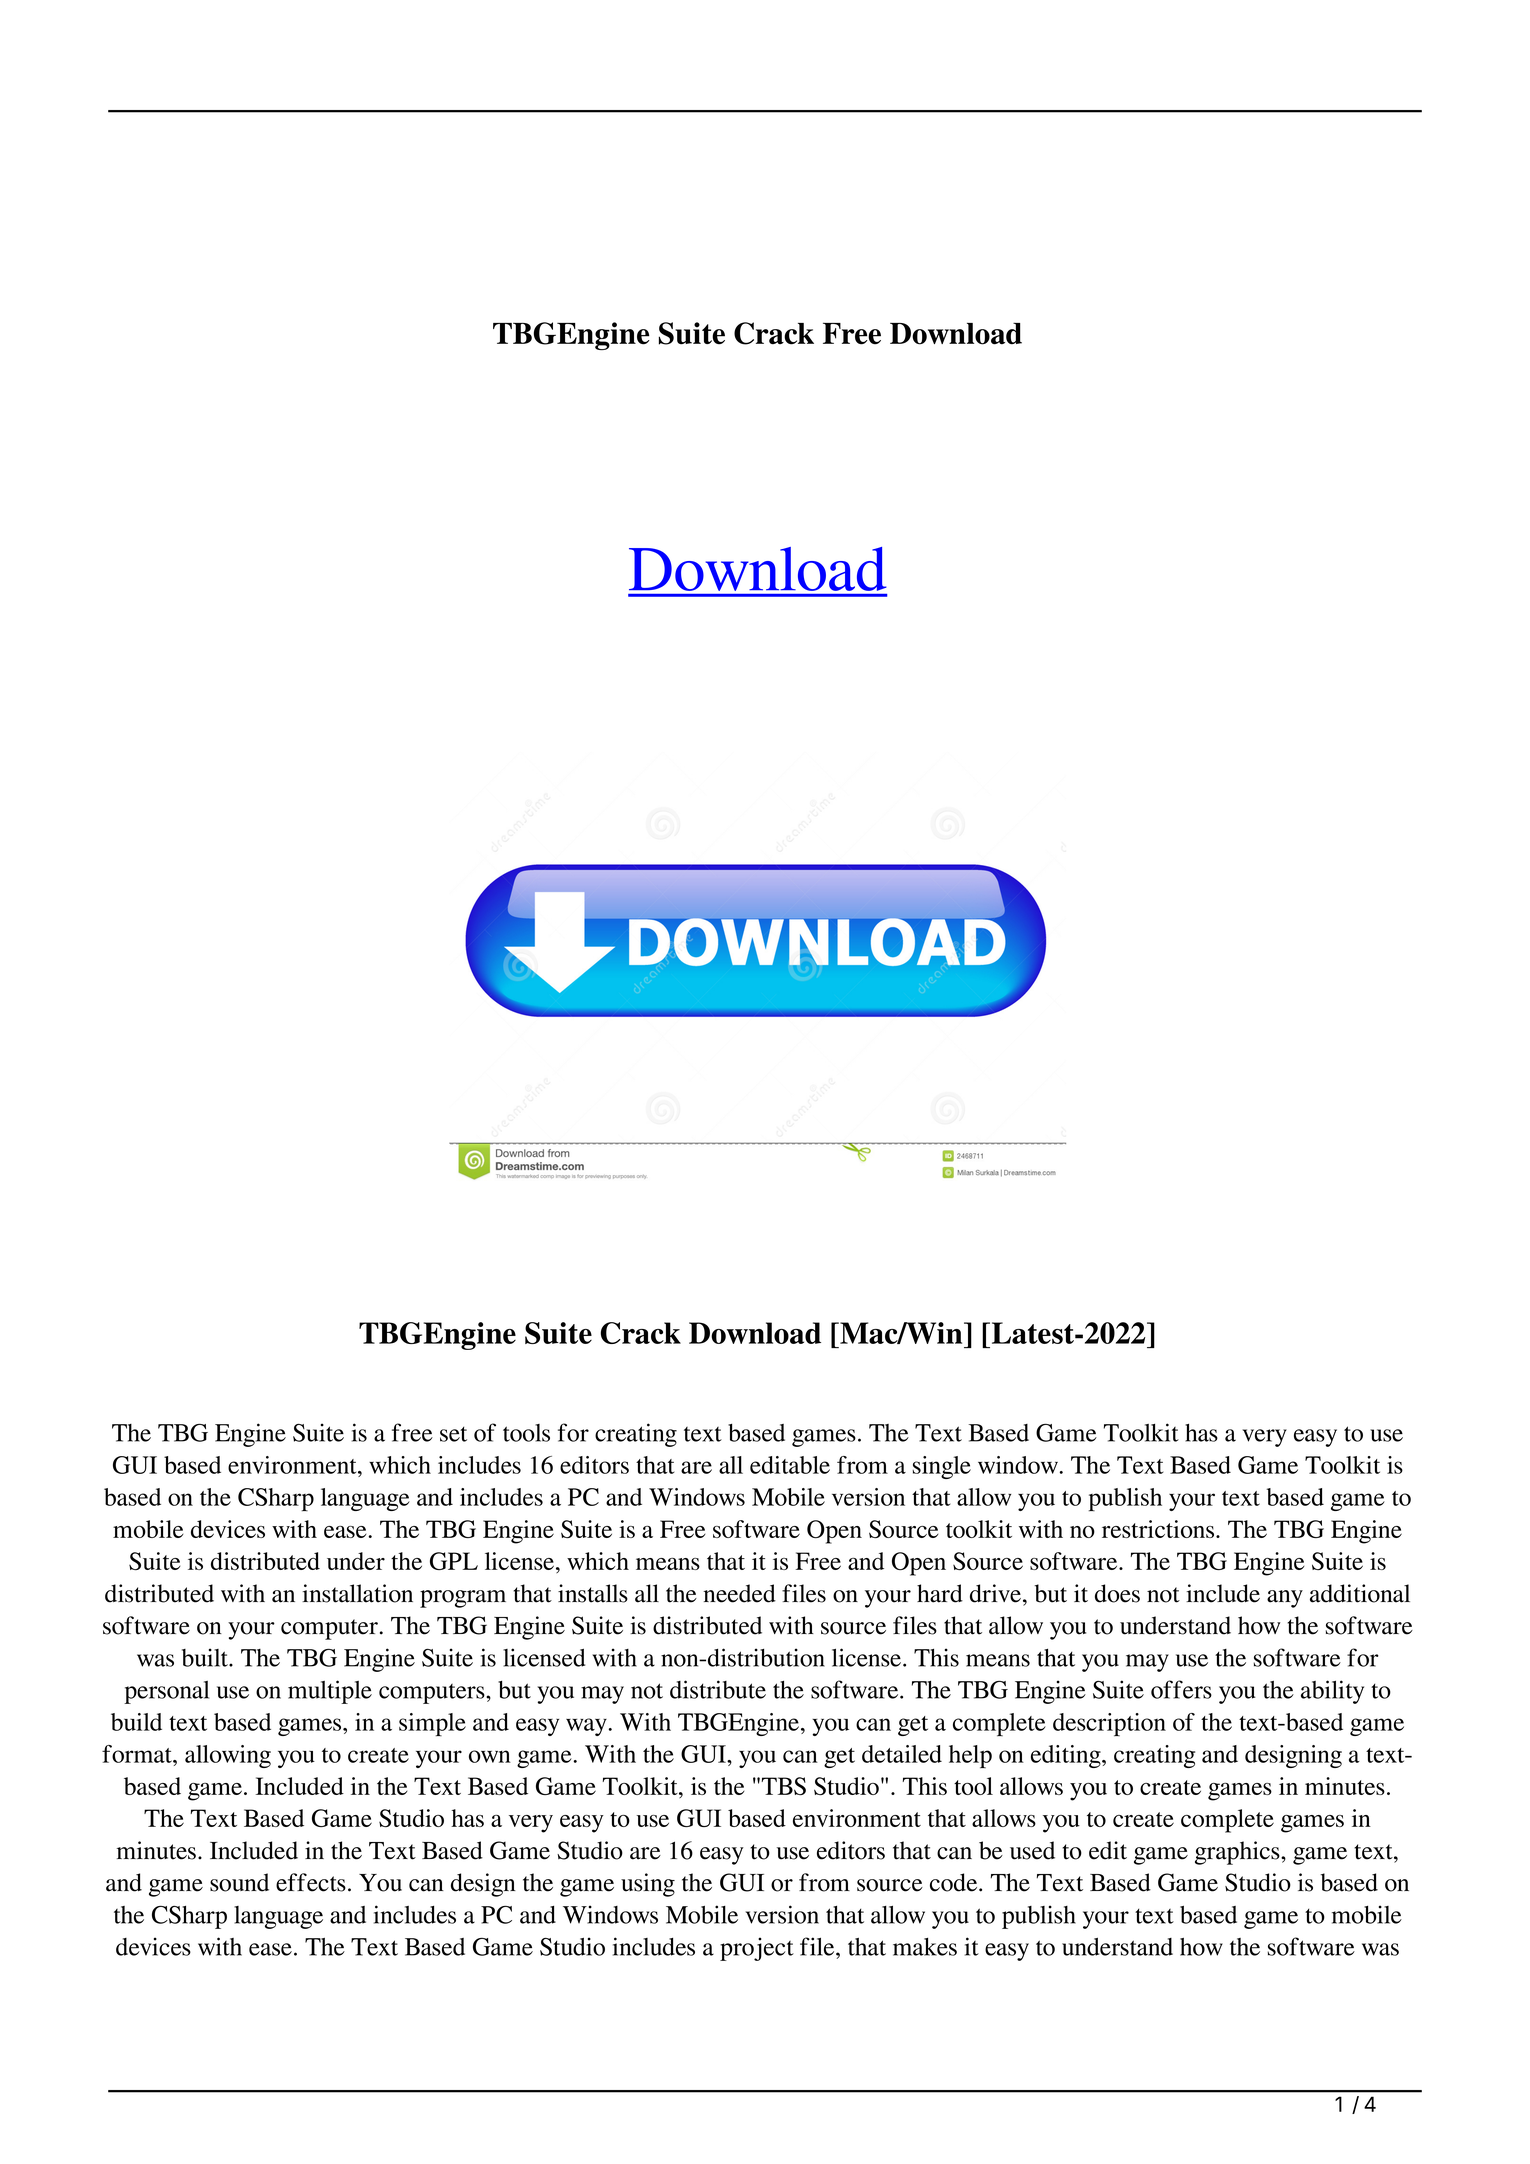 The height and width of the screenshot is (2164, 1530). What do you see at coordinates (783, 1786) in the screenshot?
I see `TBS` at bounding box center [783, 1786].
